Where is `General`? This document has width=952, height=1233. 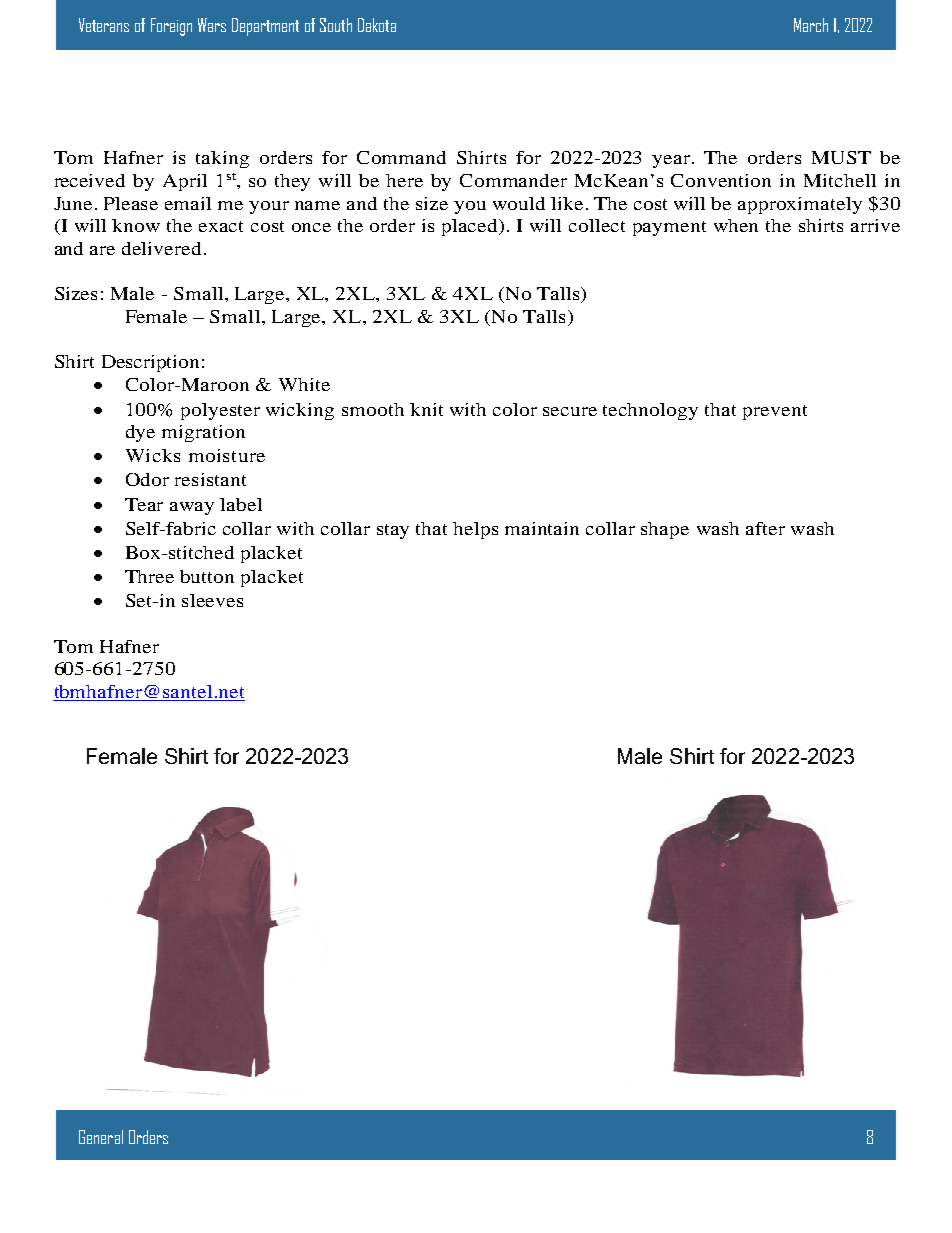
General is located at coordinates (101, 1137).
